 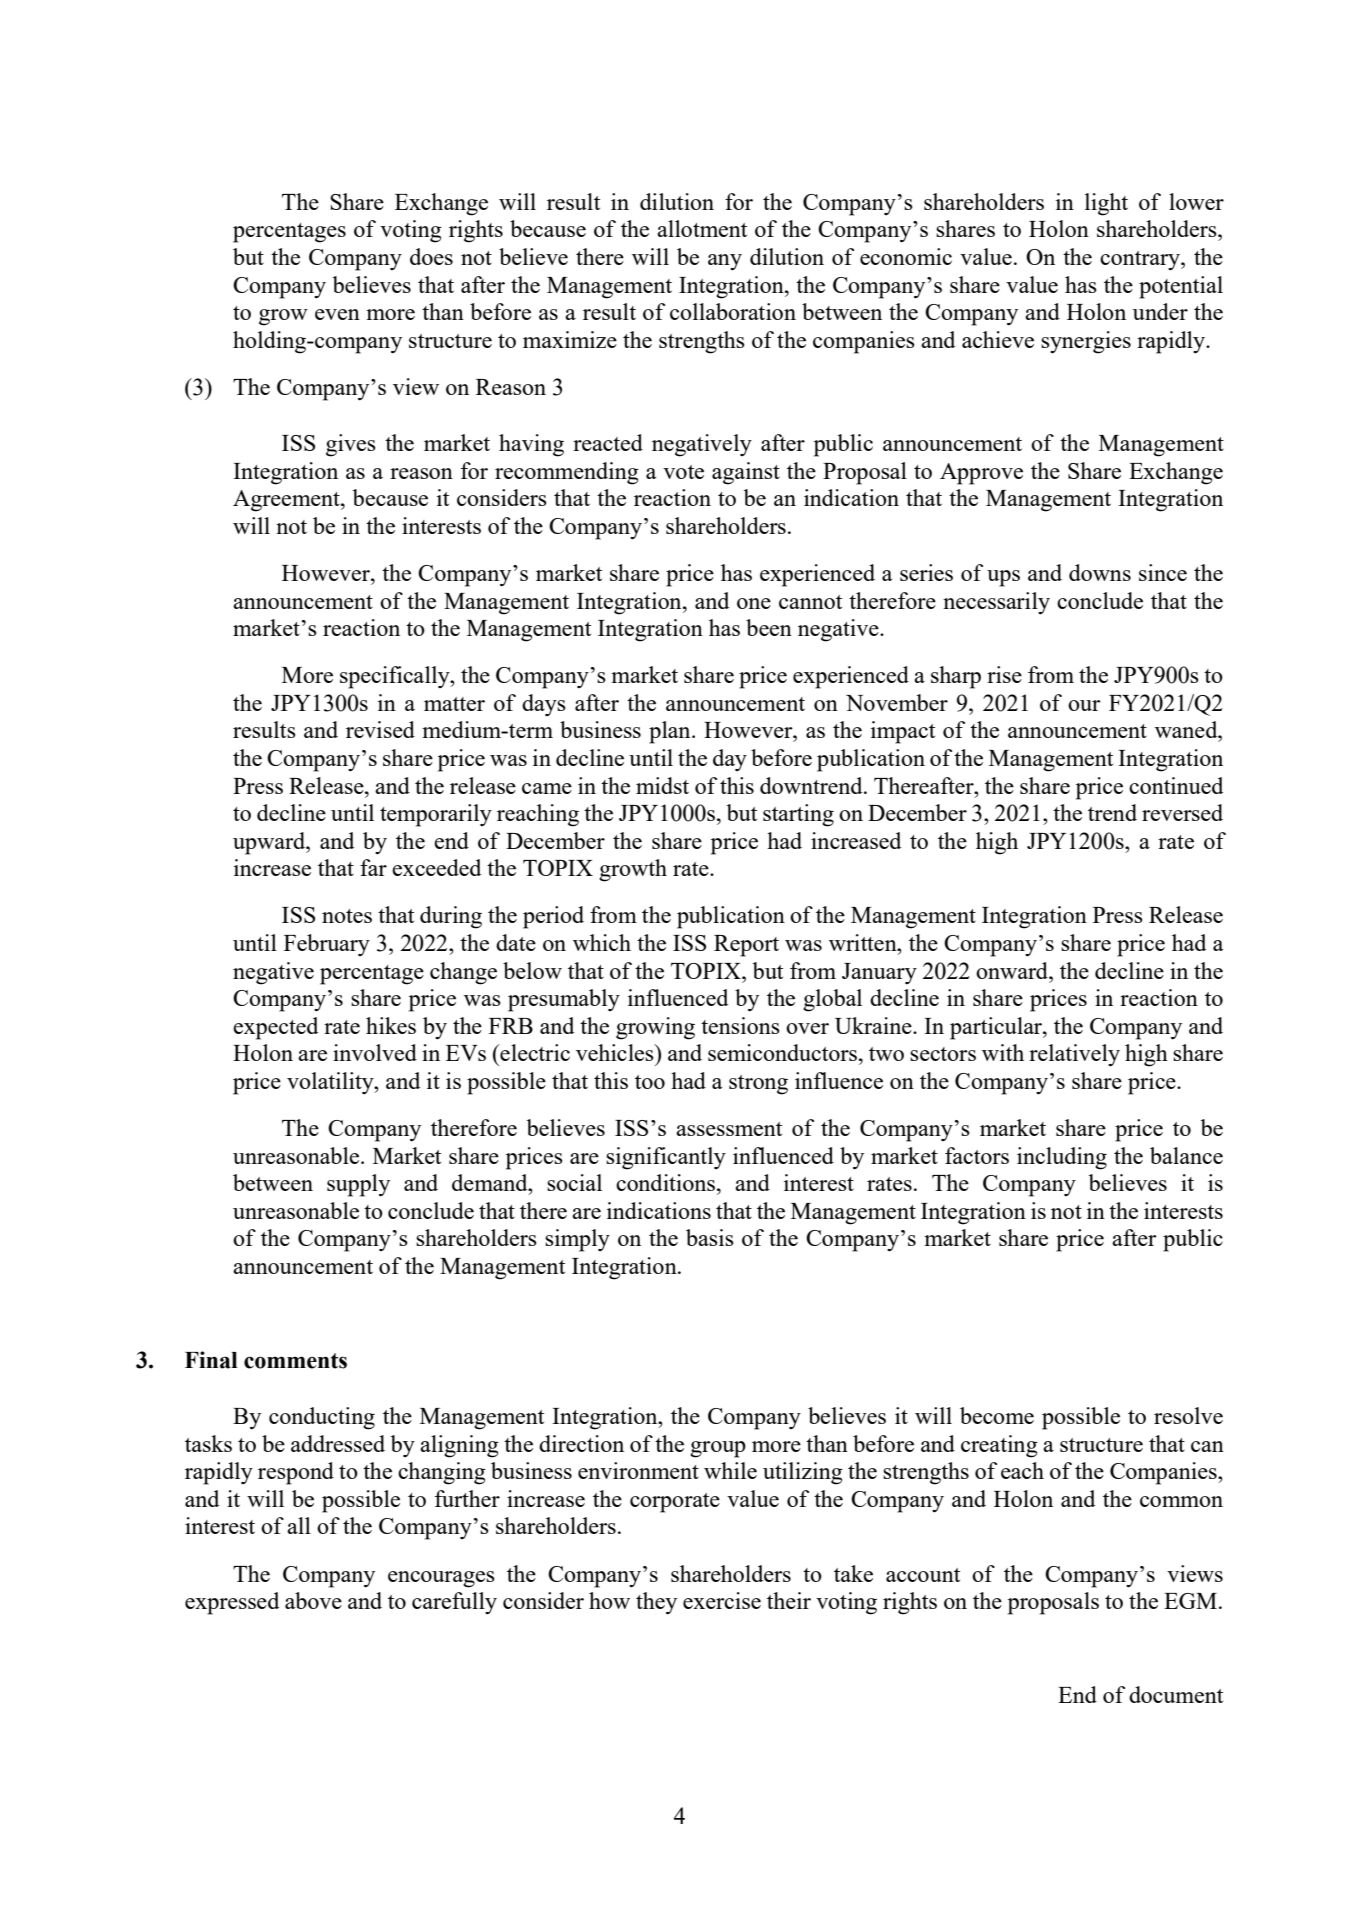 What do you see at coordinates (337, 314) in the image?
I see `even` at bounding box center [337, 314].
